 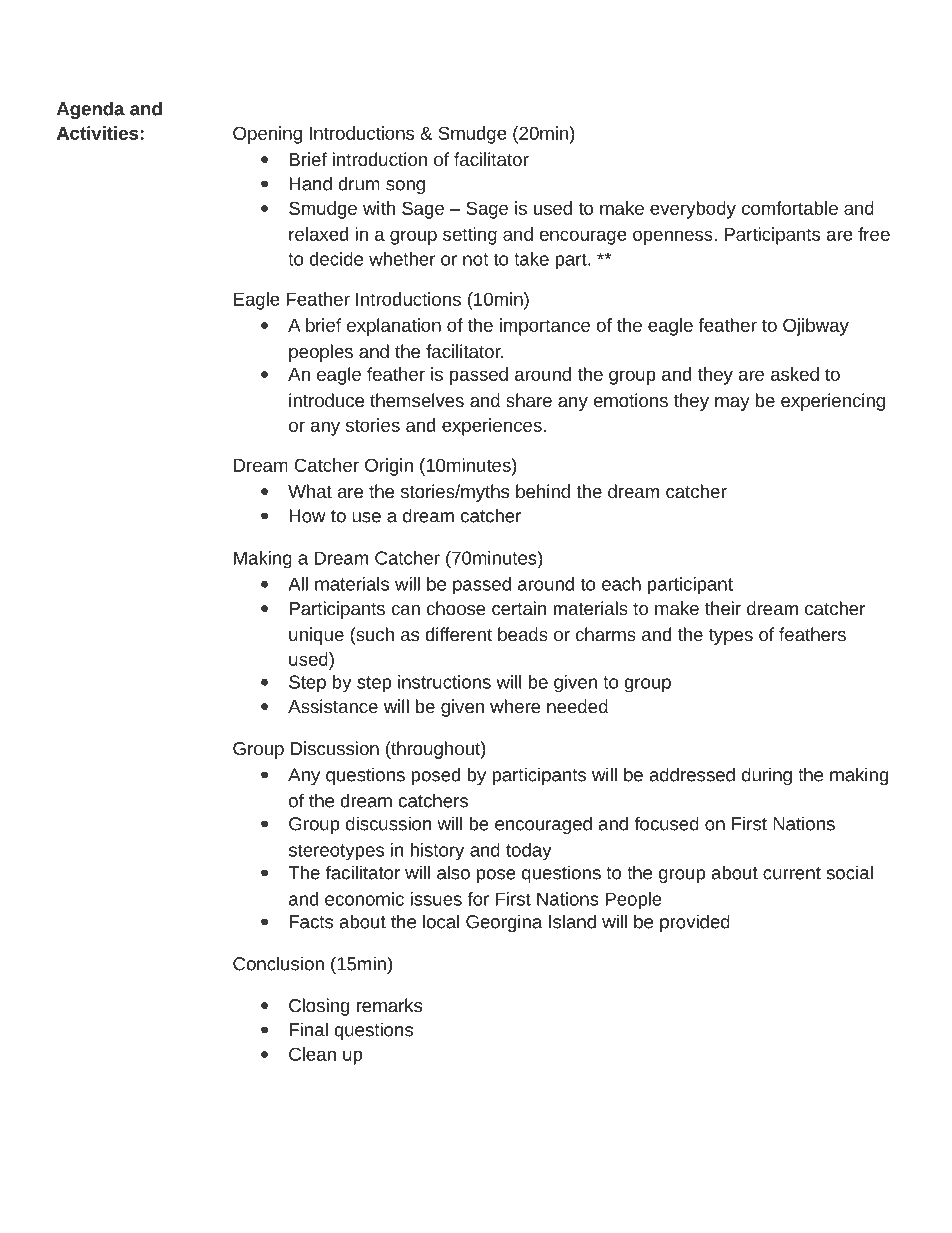 I want to click on Final, so click(x=308, y=1029).
